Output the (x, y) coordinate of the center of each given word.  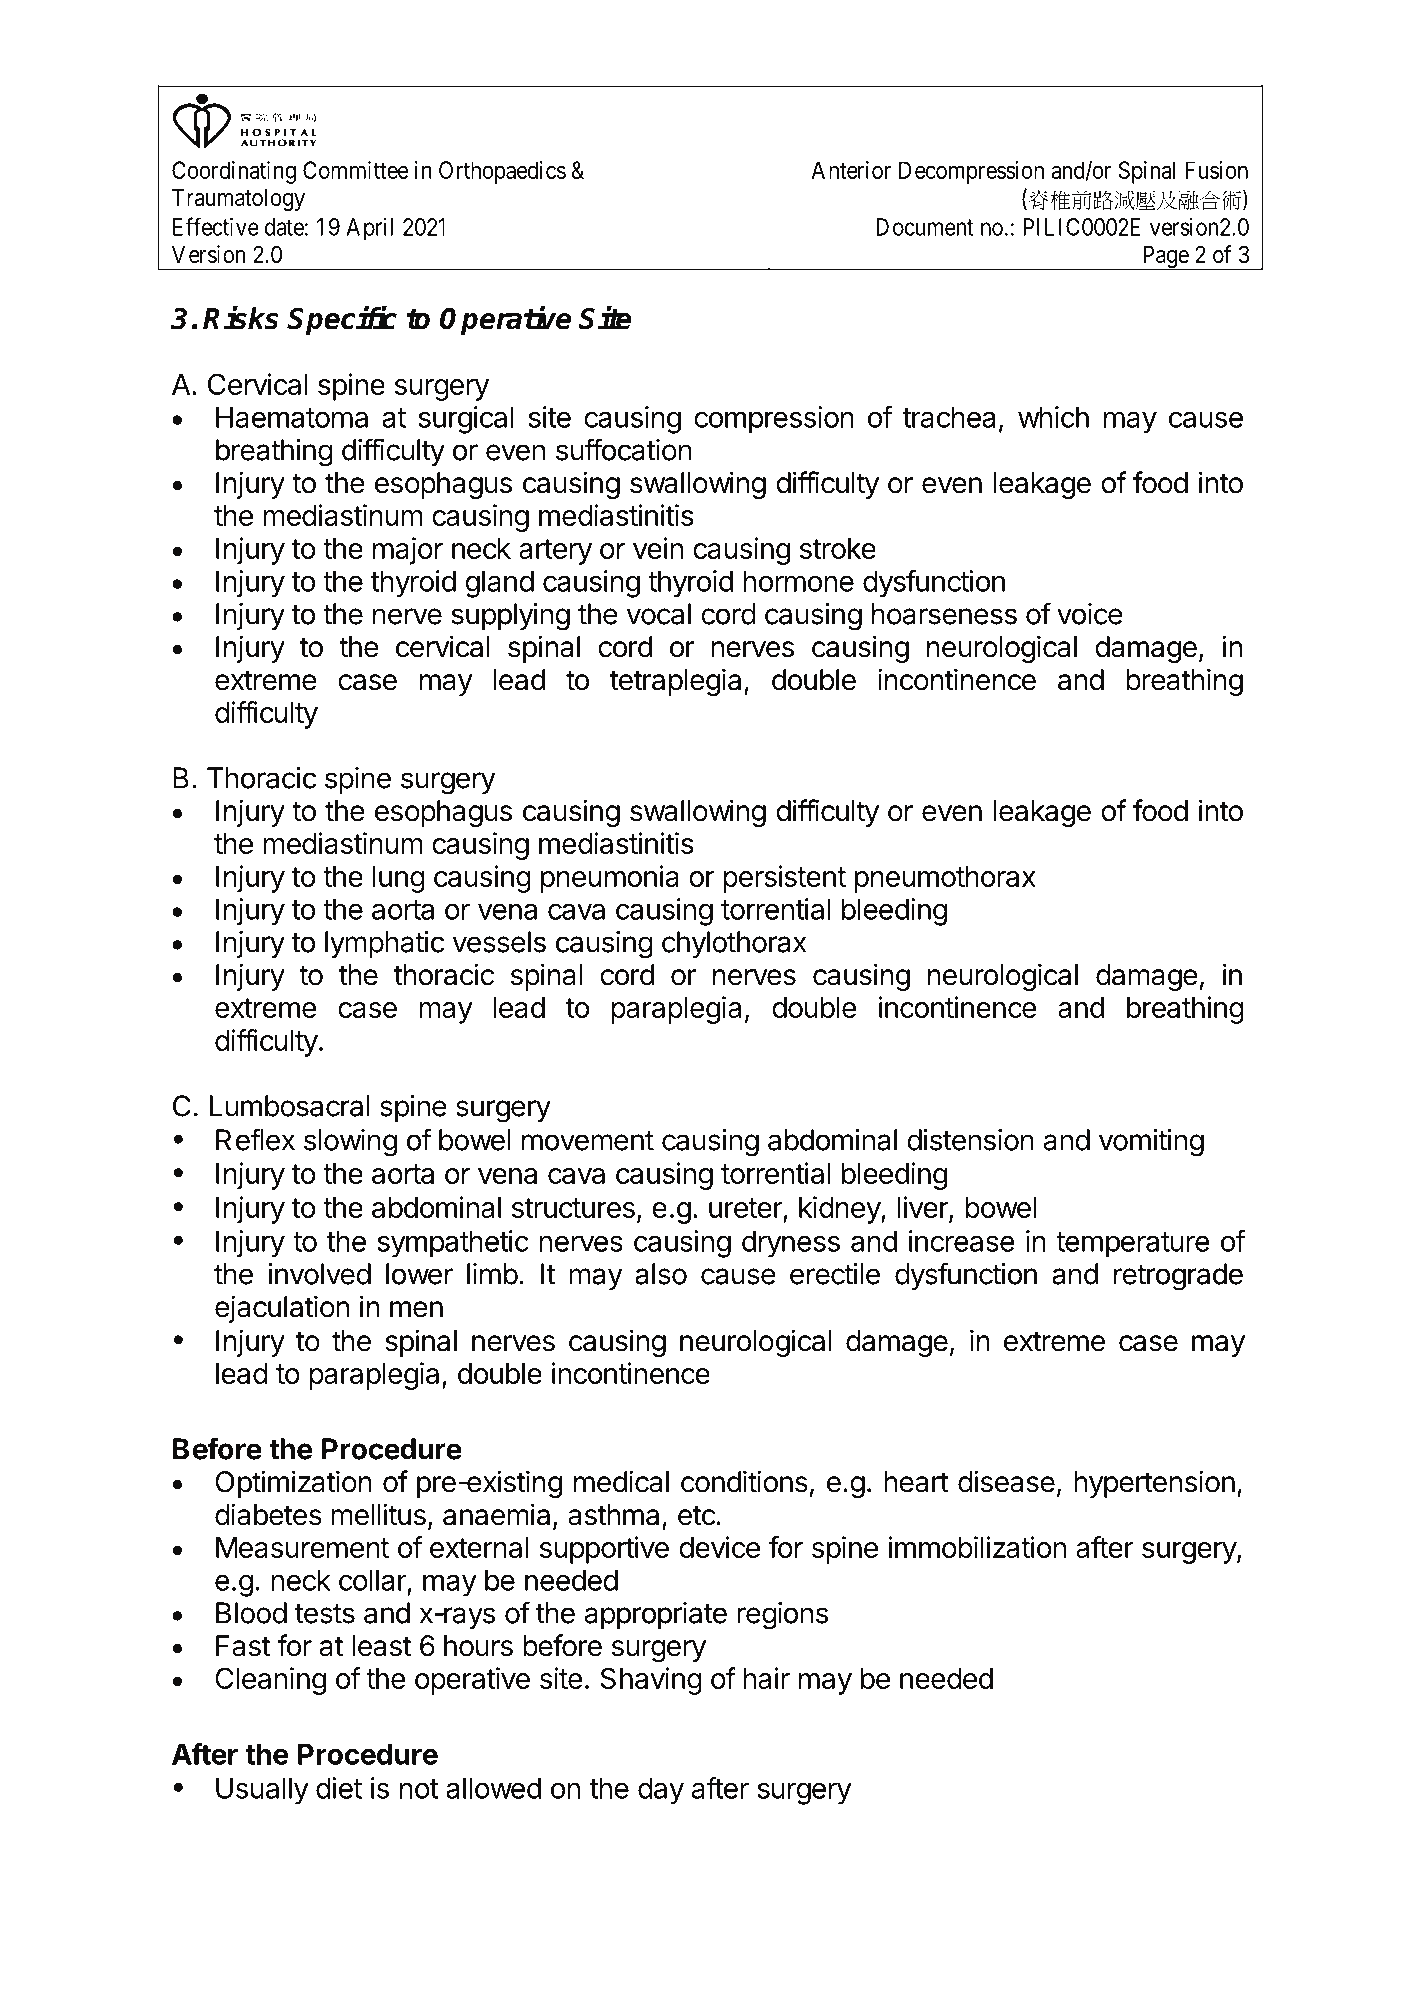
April (369, 229)
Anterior (851, 170)
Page (1165, 257)
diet (339, 1788)
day (661, 1791)
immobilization (977, 1547)
